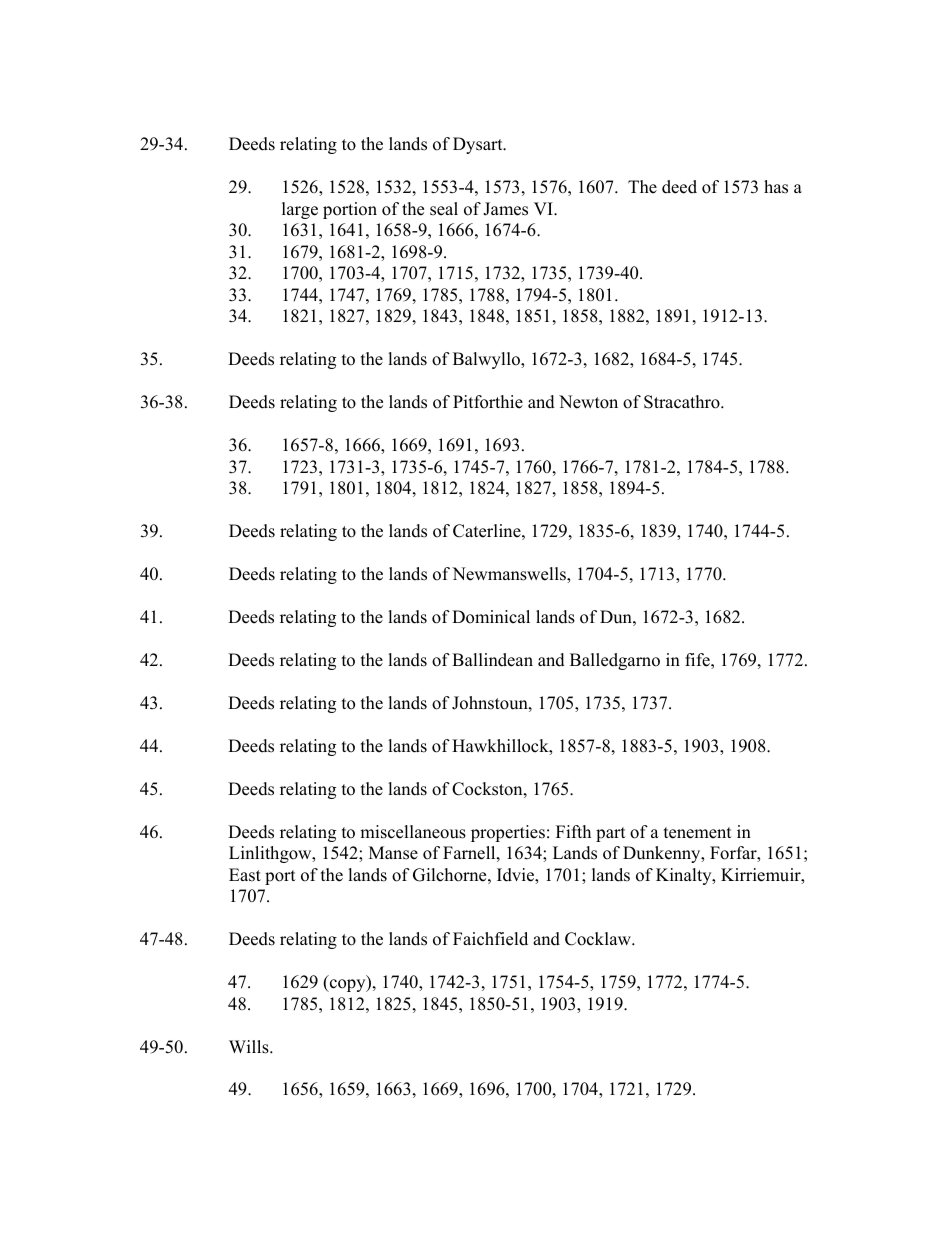 The width and height of the screenshot is (952, 1233). What do you see at coordinates (505, 209) in the screenshot?
I see `James` at bounding box center [505, 209].
